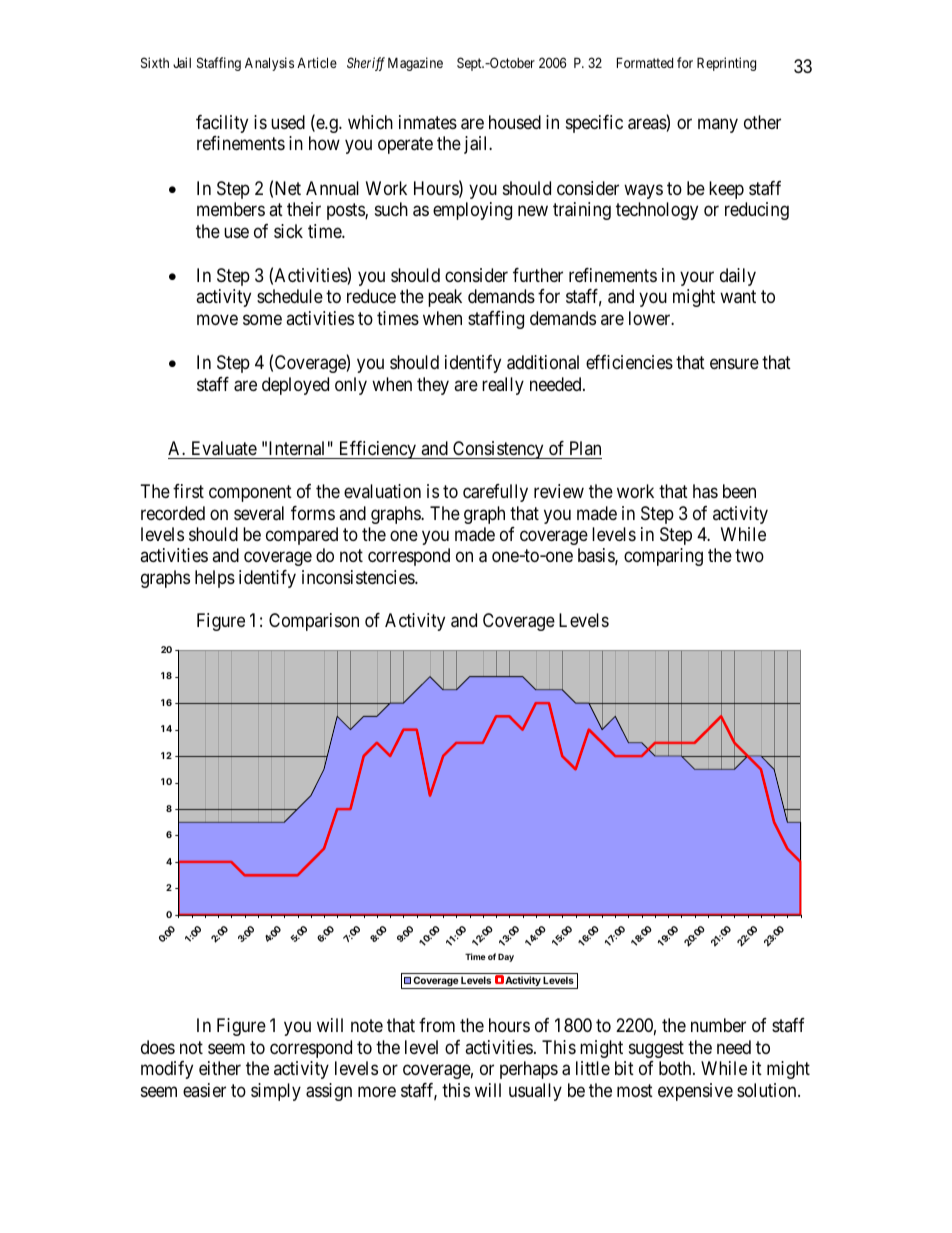 The width and height of the image is (952, 1233). What do you see at coordinates (428, 122) in the image?
I see `inmates` at bounding box center [428, 122].
